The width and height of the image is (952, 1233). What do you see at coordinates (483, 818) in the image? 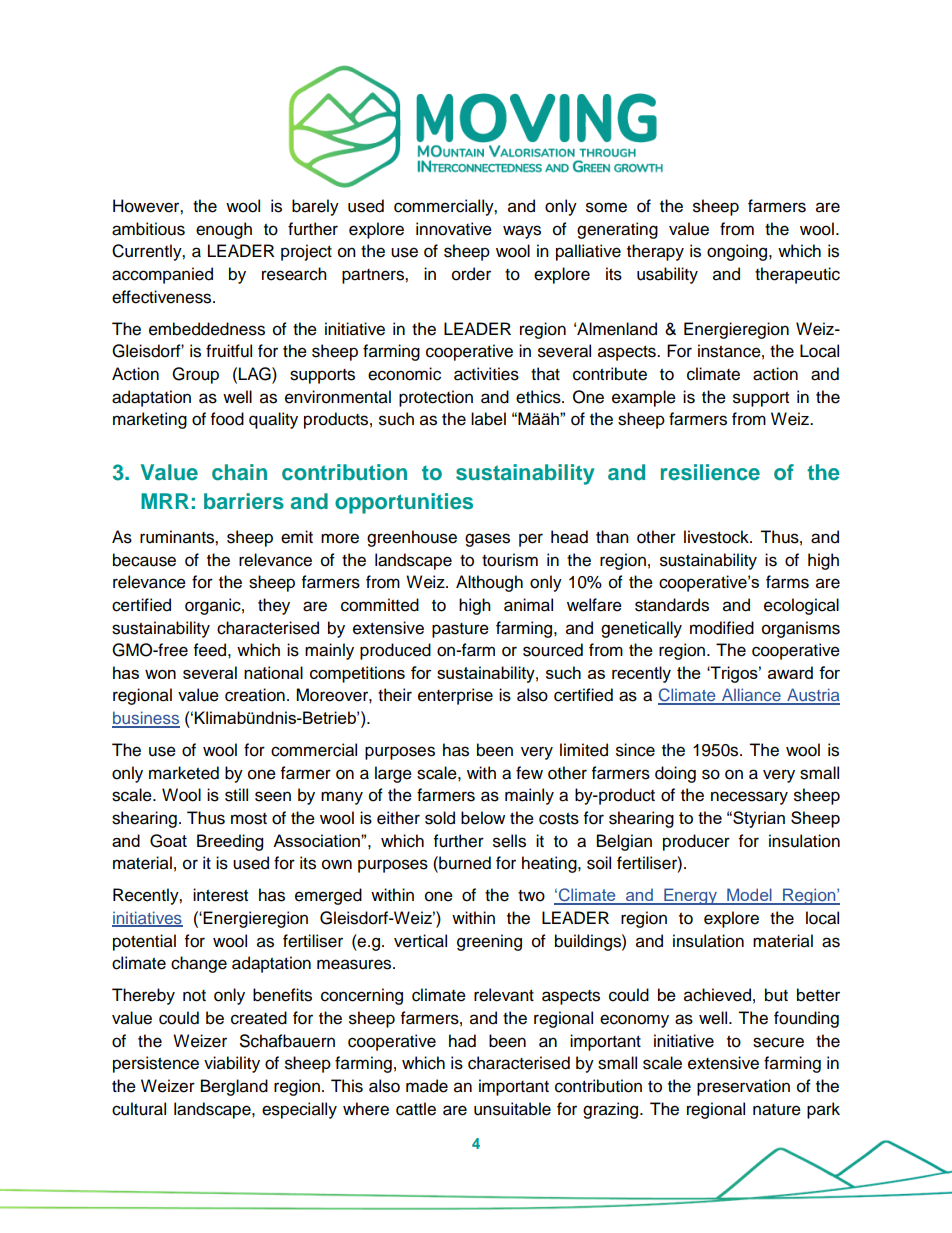
I see `below` at bounding box center [483, 818].
